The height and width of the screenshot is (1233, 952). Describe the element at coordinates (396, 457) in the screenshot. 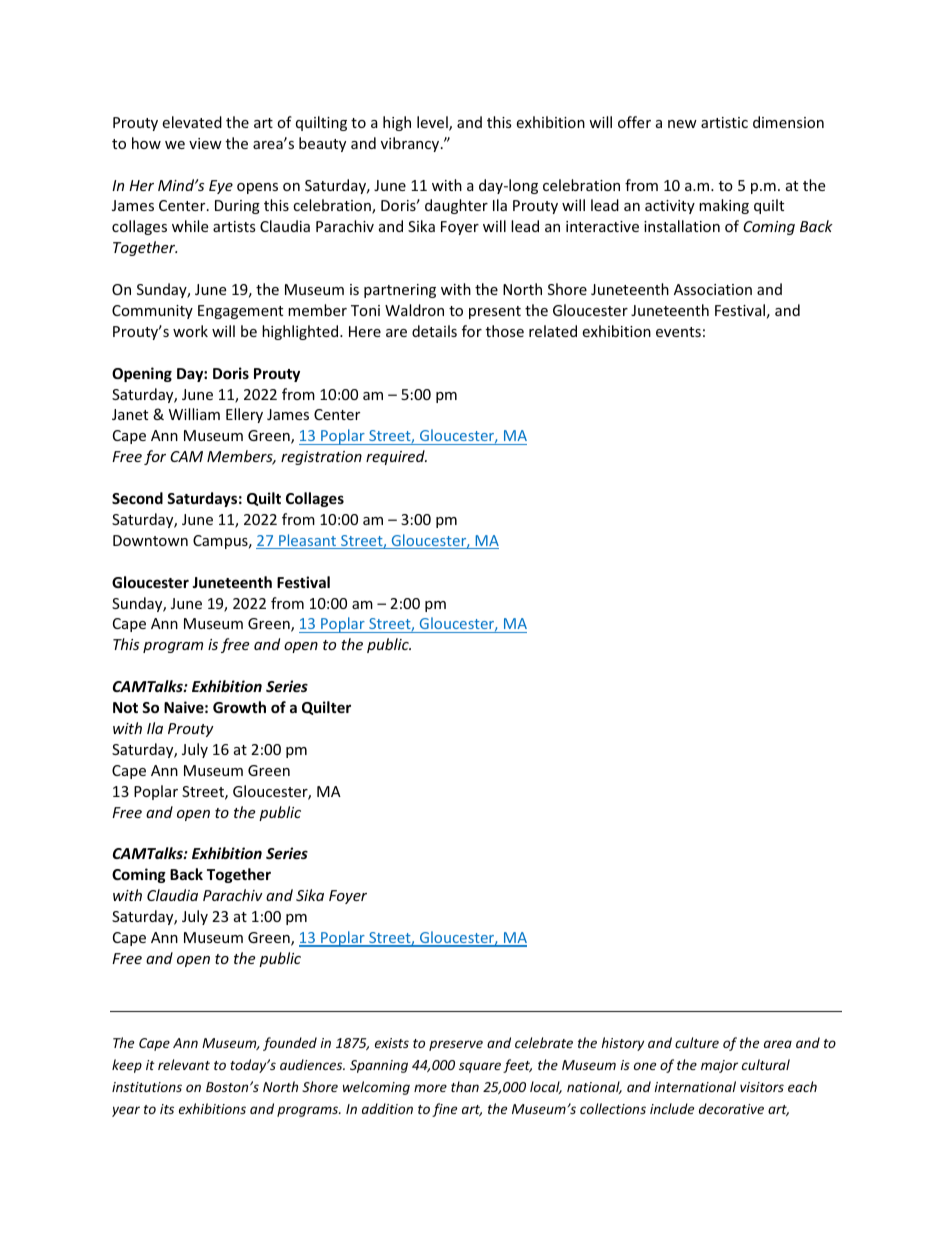

I see `required` at that location.
